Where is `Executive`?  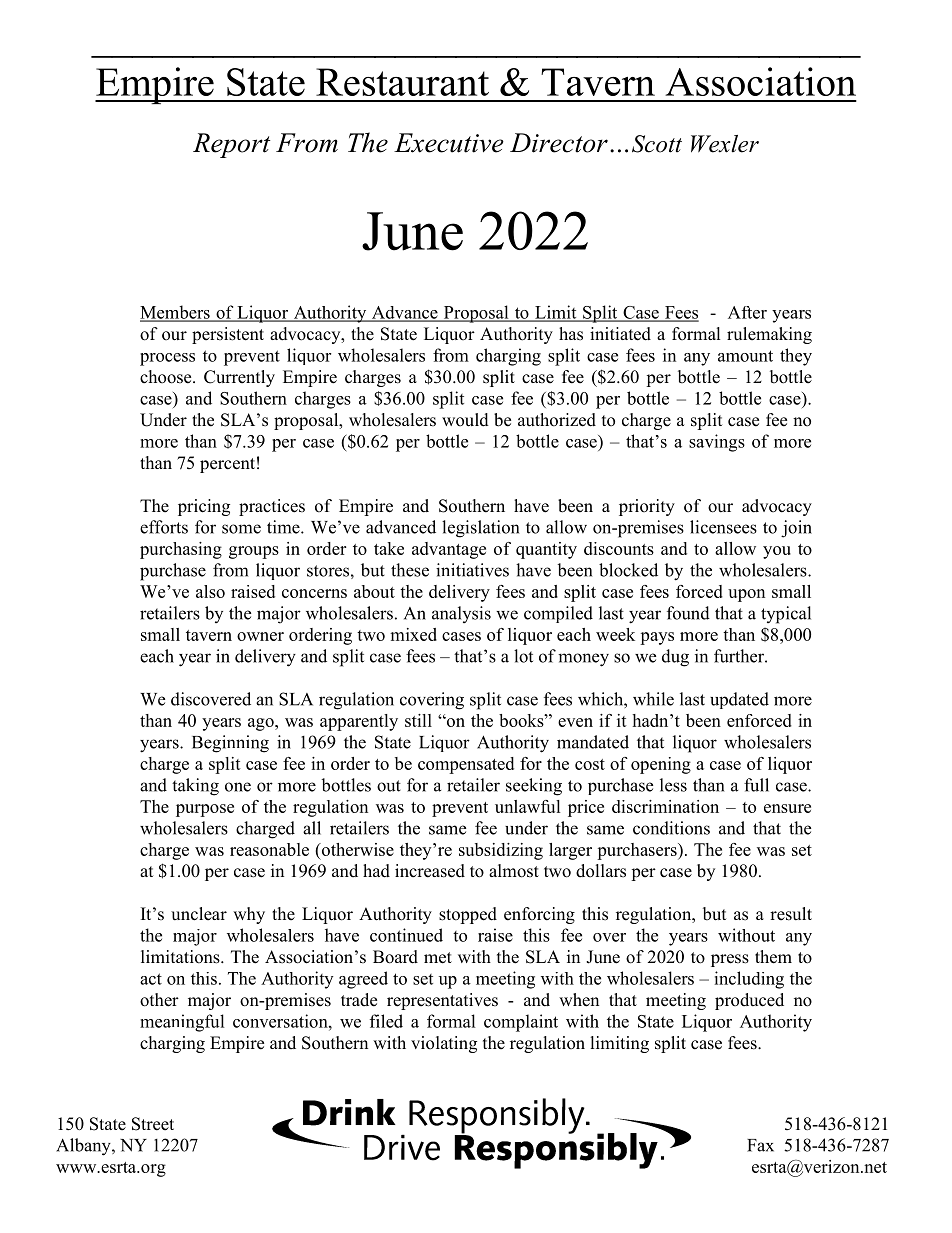
Executive is located at coordinates (449, 143).
